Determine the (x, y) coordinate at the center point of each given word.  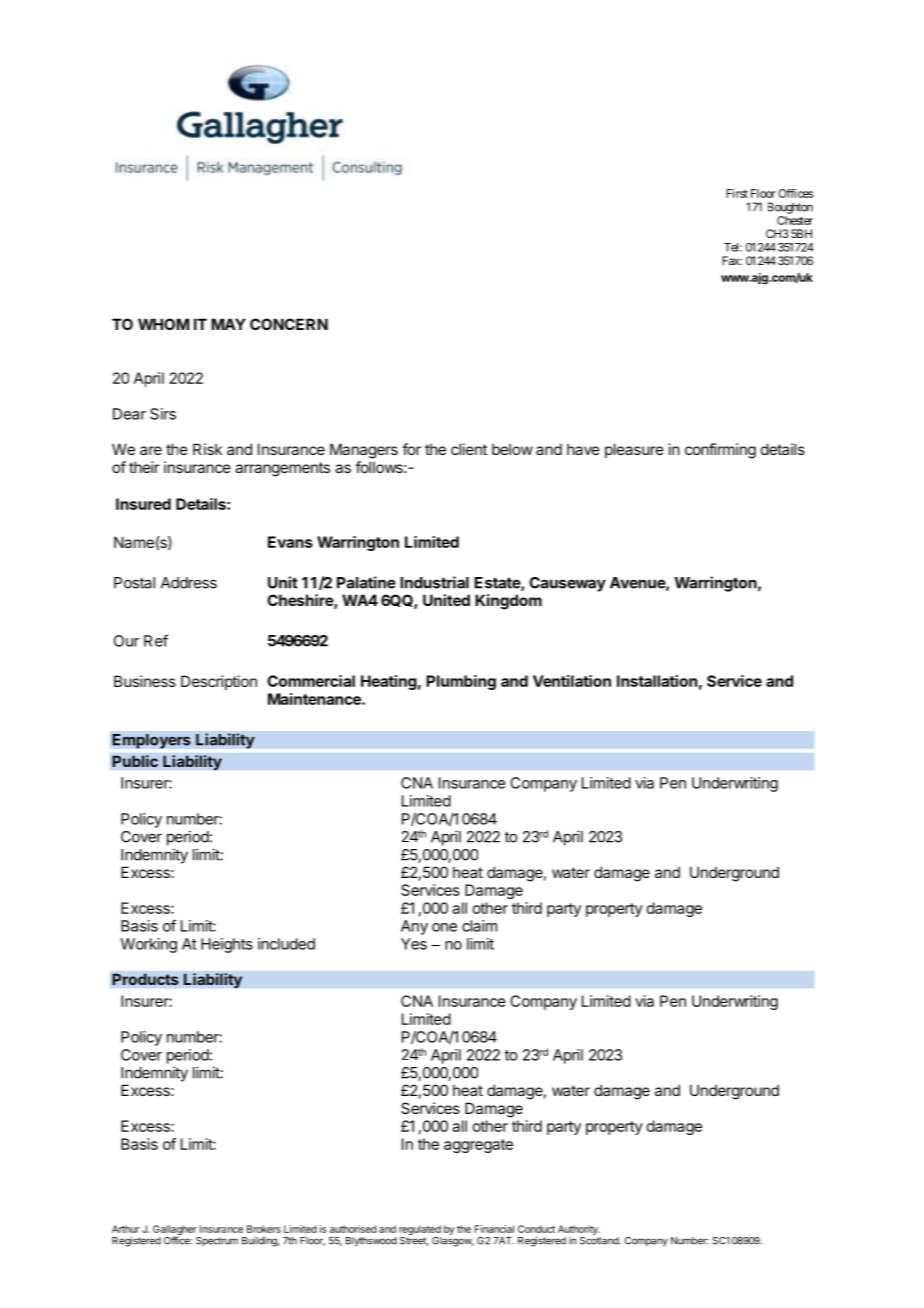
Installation (657, 681)
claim (479, 926)
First (737, 193)
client (469, 449)
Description (219, 682)
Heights (227, 945)
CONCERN (289, 324)
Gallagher (175, 1231)
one (444, 927)
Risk (207, 449)
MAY (228, 324)
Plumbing (461, 682)
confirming (720, 451)
